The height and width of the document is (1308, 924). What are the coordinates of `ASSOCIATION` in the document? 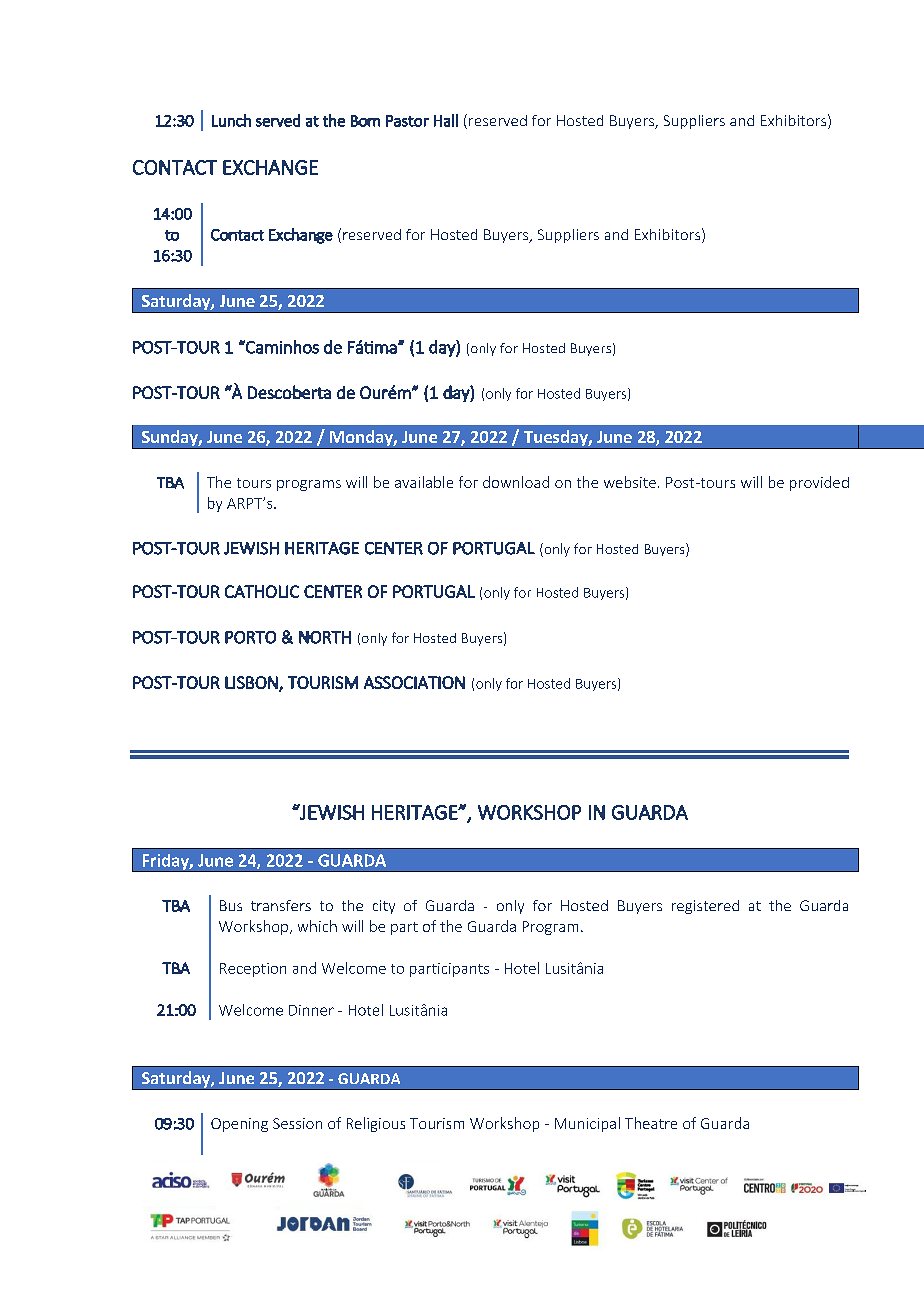 It's located at (414, 682).
